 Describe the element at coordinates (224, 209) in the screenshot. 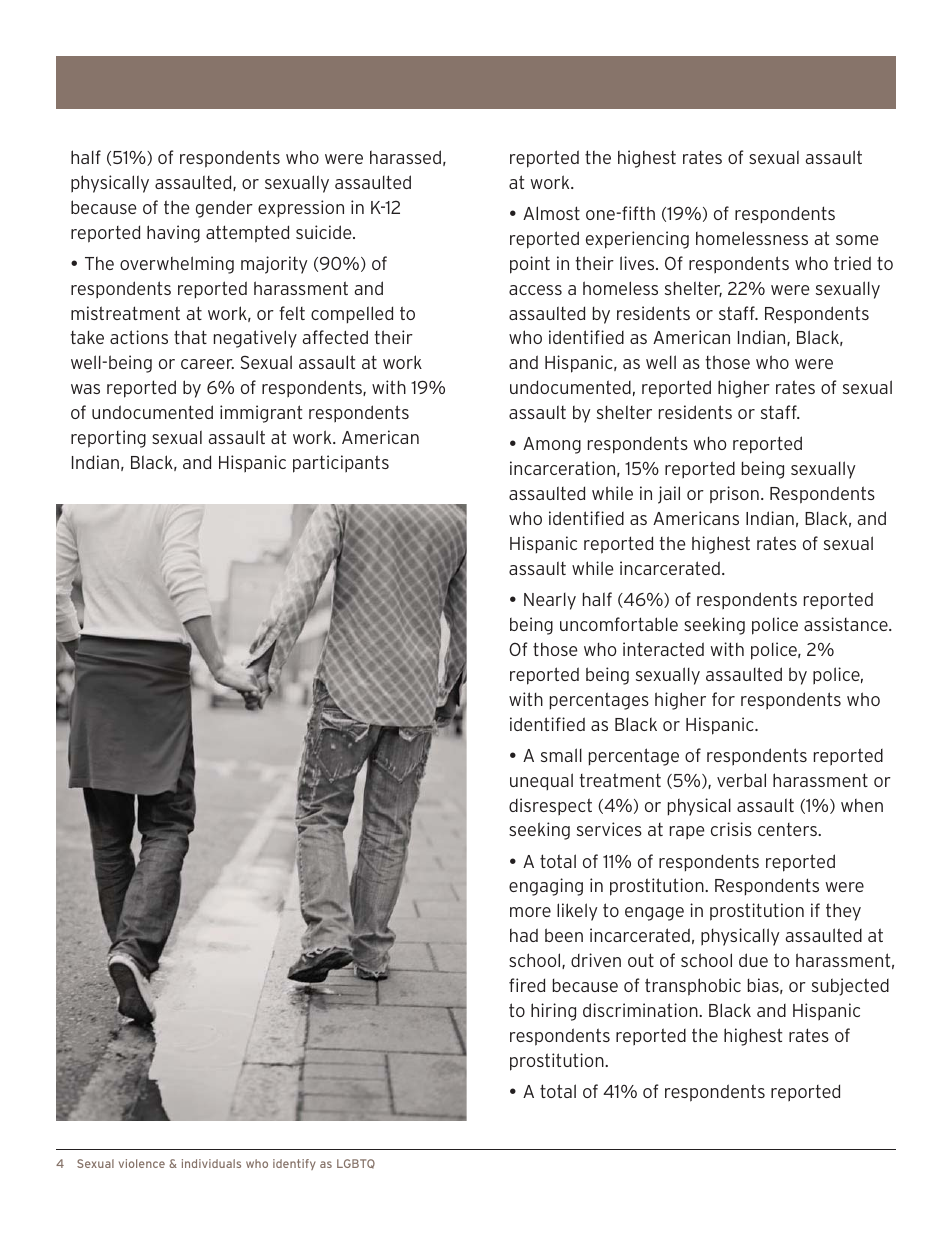

I see `gender` at that location.
